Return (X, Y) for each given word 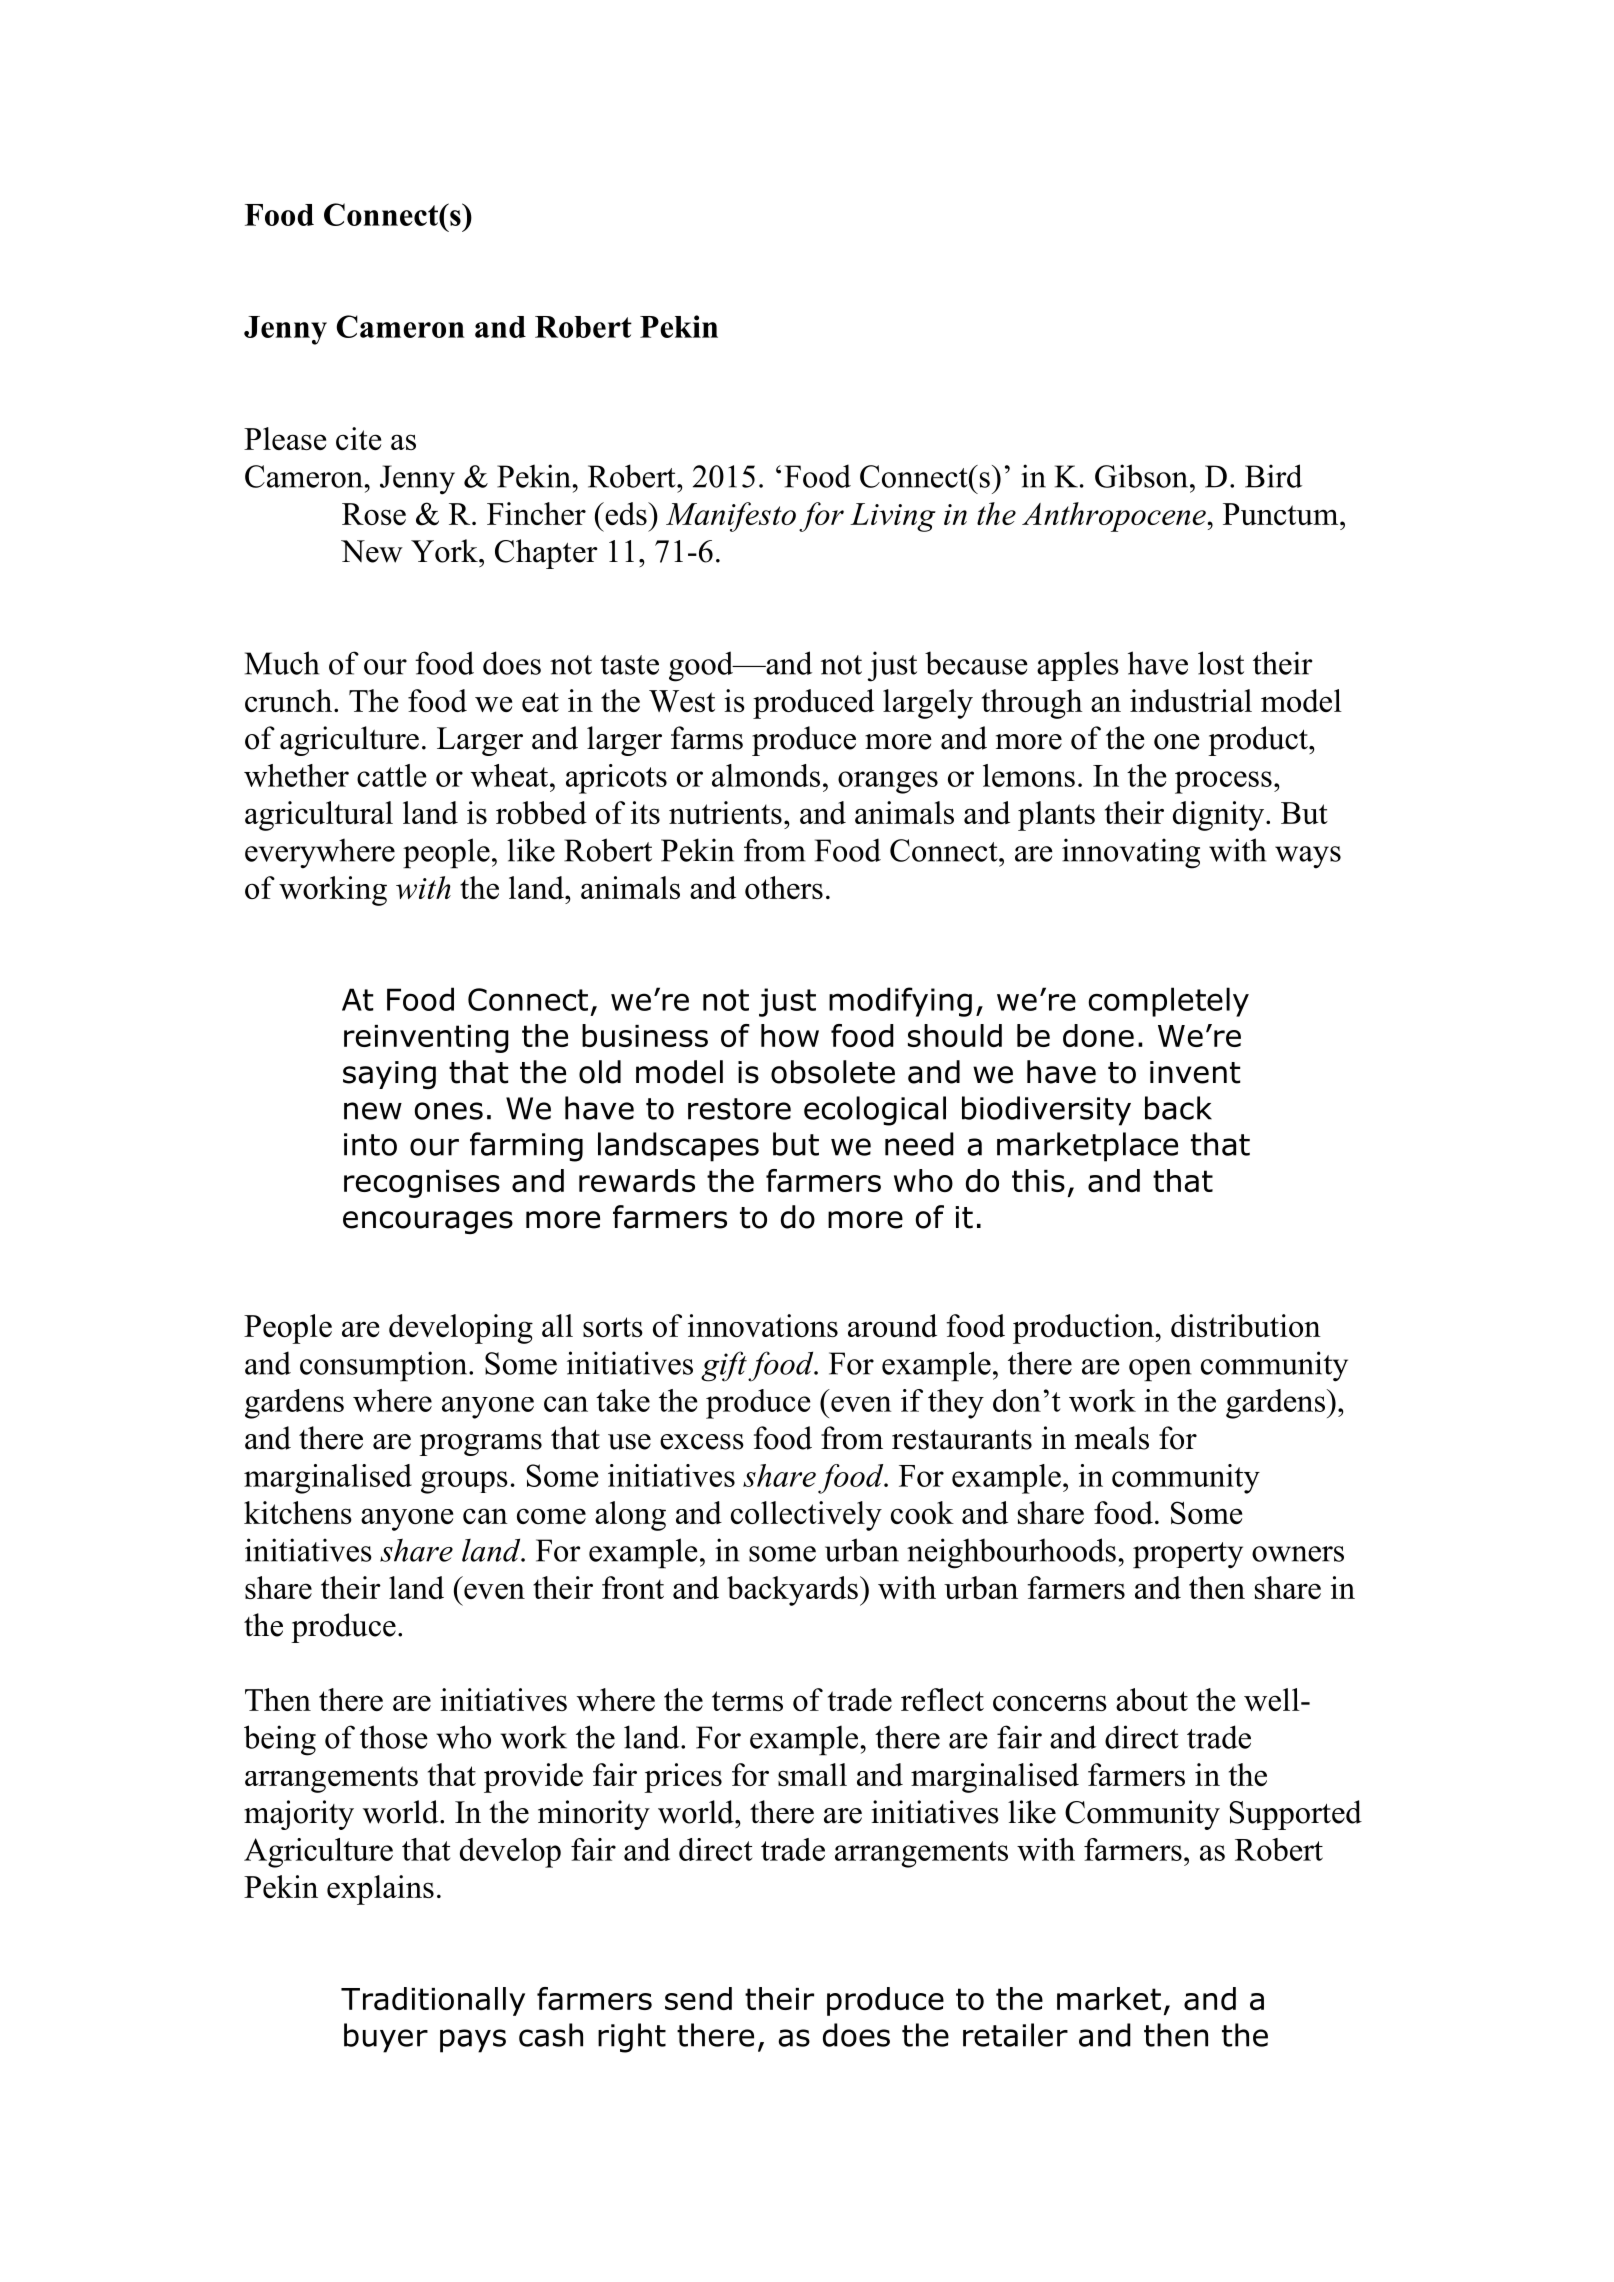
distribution (1246, 1325)
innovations (763, 1325)
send (698, 1998)
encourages (428, 1222)
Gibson (1141, 476)
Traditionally (433, 2001)
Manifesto (731, 517)
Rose (374, 514)
